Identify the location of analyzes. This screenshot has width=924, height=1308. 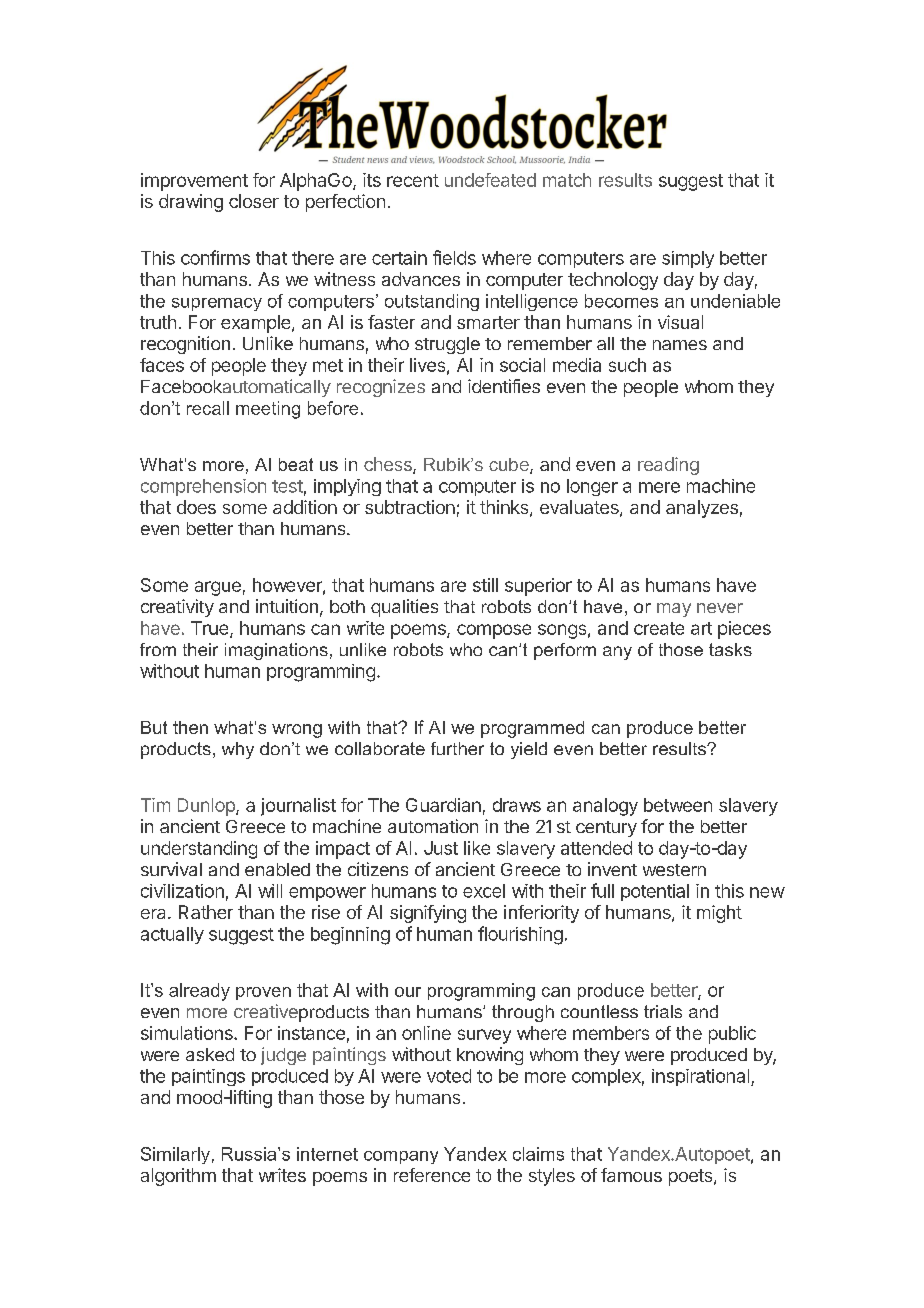
(702, 509).
